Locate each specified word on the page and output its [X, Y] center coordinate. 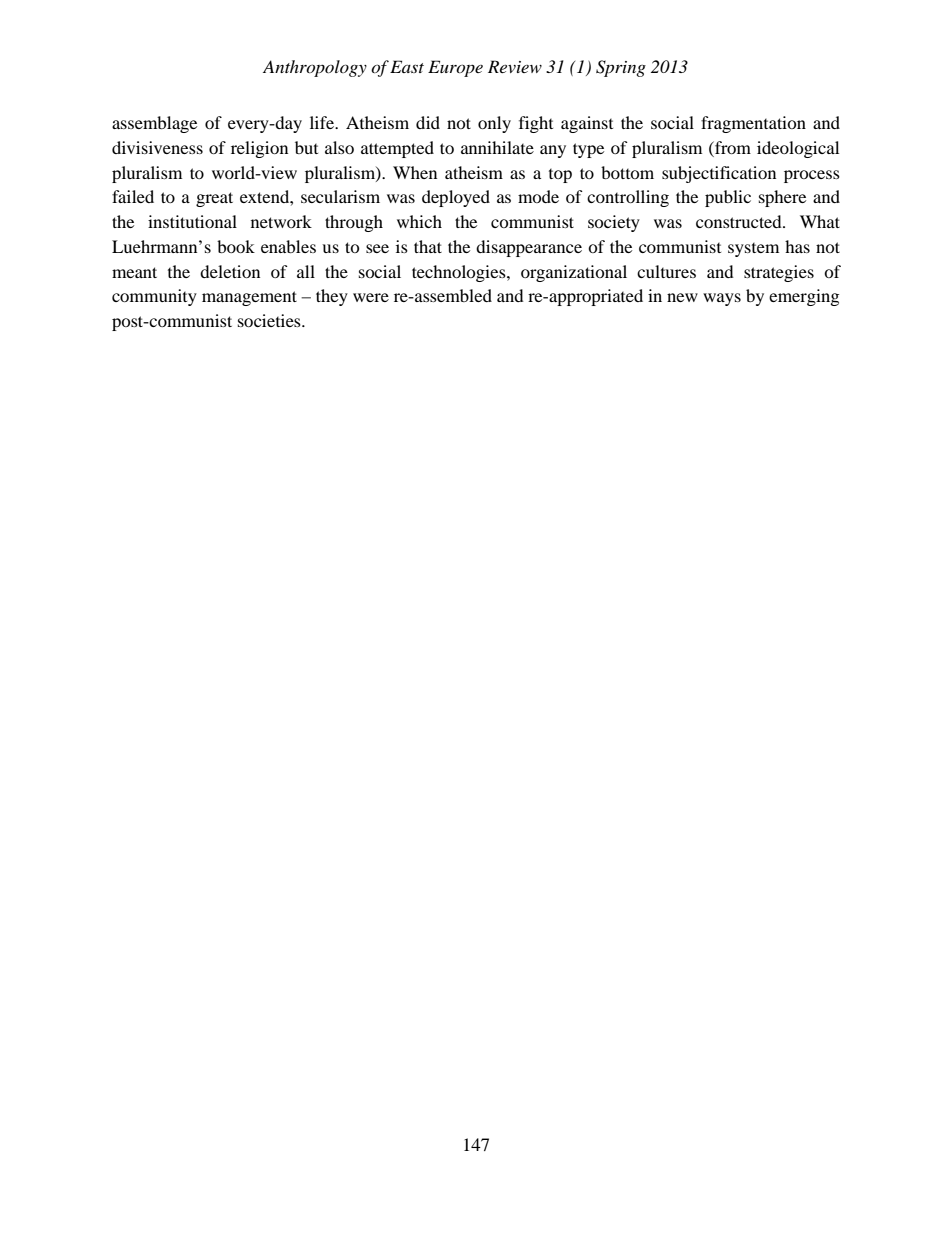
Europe [455, 68]
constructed [740, 221]
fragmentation [753, 124]
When [415, 172]
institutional [192, 221]
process [812, 176]
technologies [460, 273]
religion [259, 149]
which [419, 221]
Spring [621, 68]
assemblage [154, 124]
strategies [779, 273]
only [494, 124]
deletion [230, 271]
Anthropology [315, 68]
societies [270, 320]
